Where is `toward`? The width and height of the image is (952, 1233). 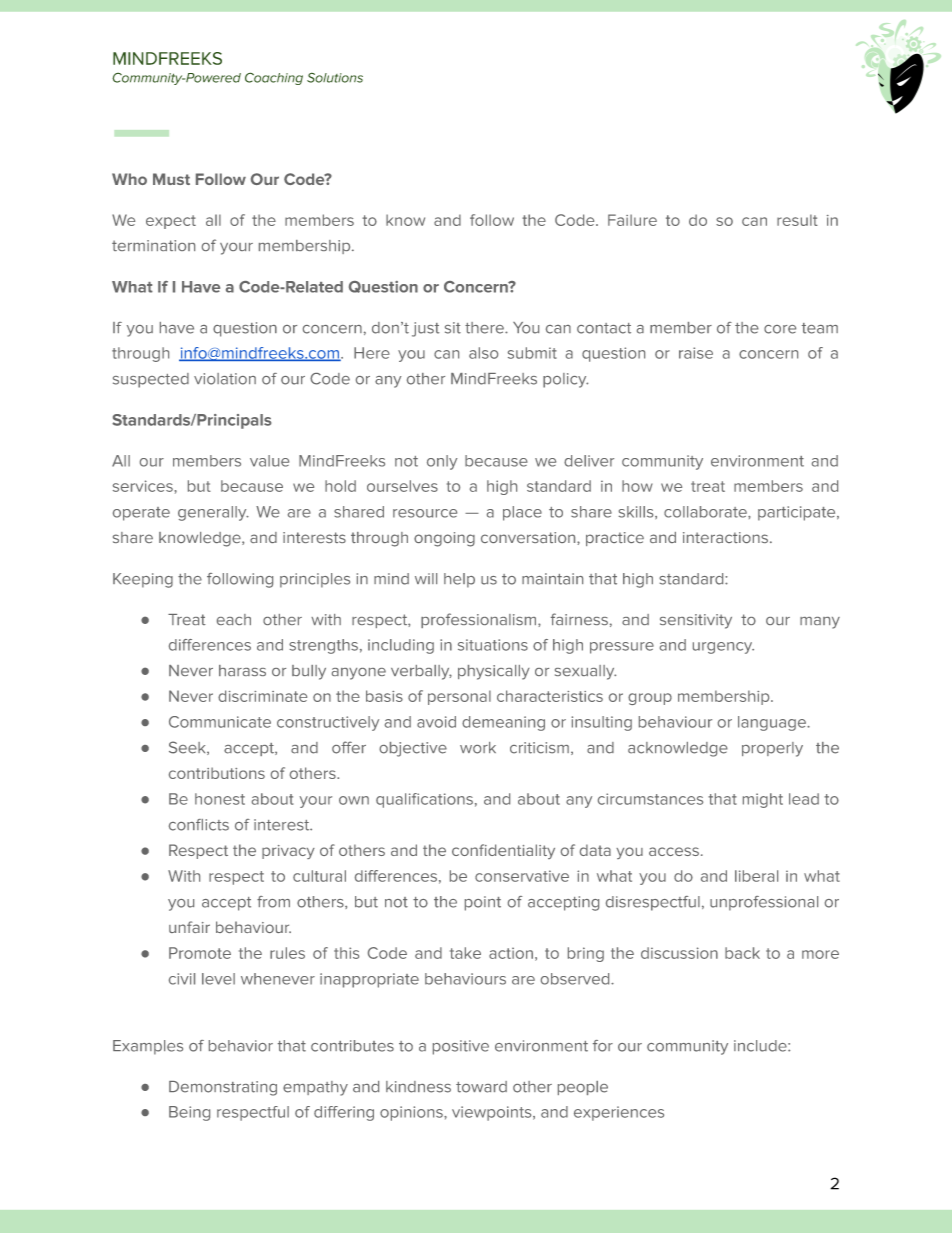 toward is located at coordinates (481, 1087).
